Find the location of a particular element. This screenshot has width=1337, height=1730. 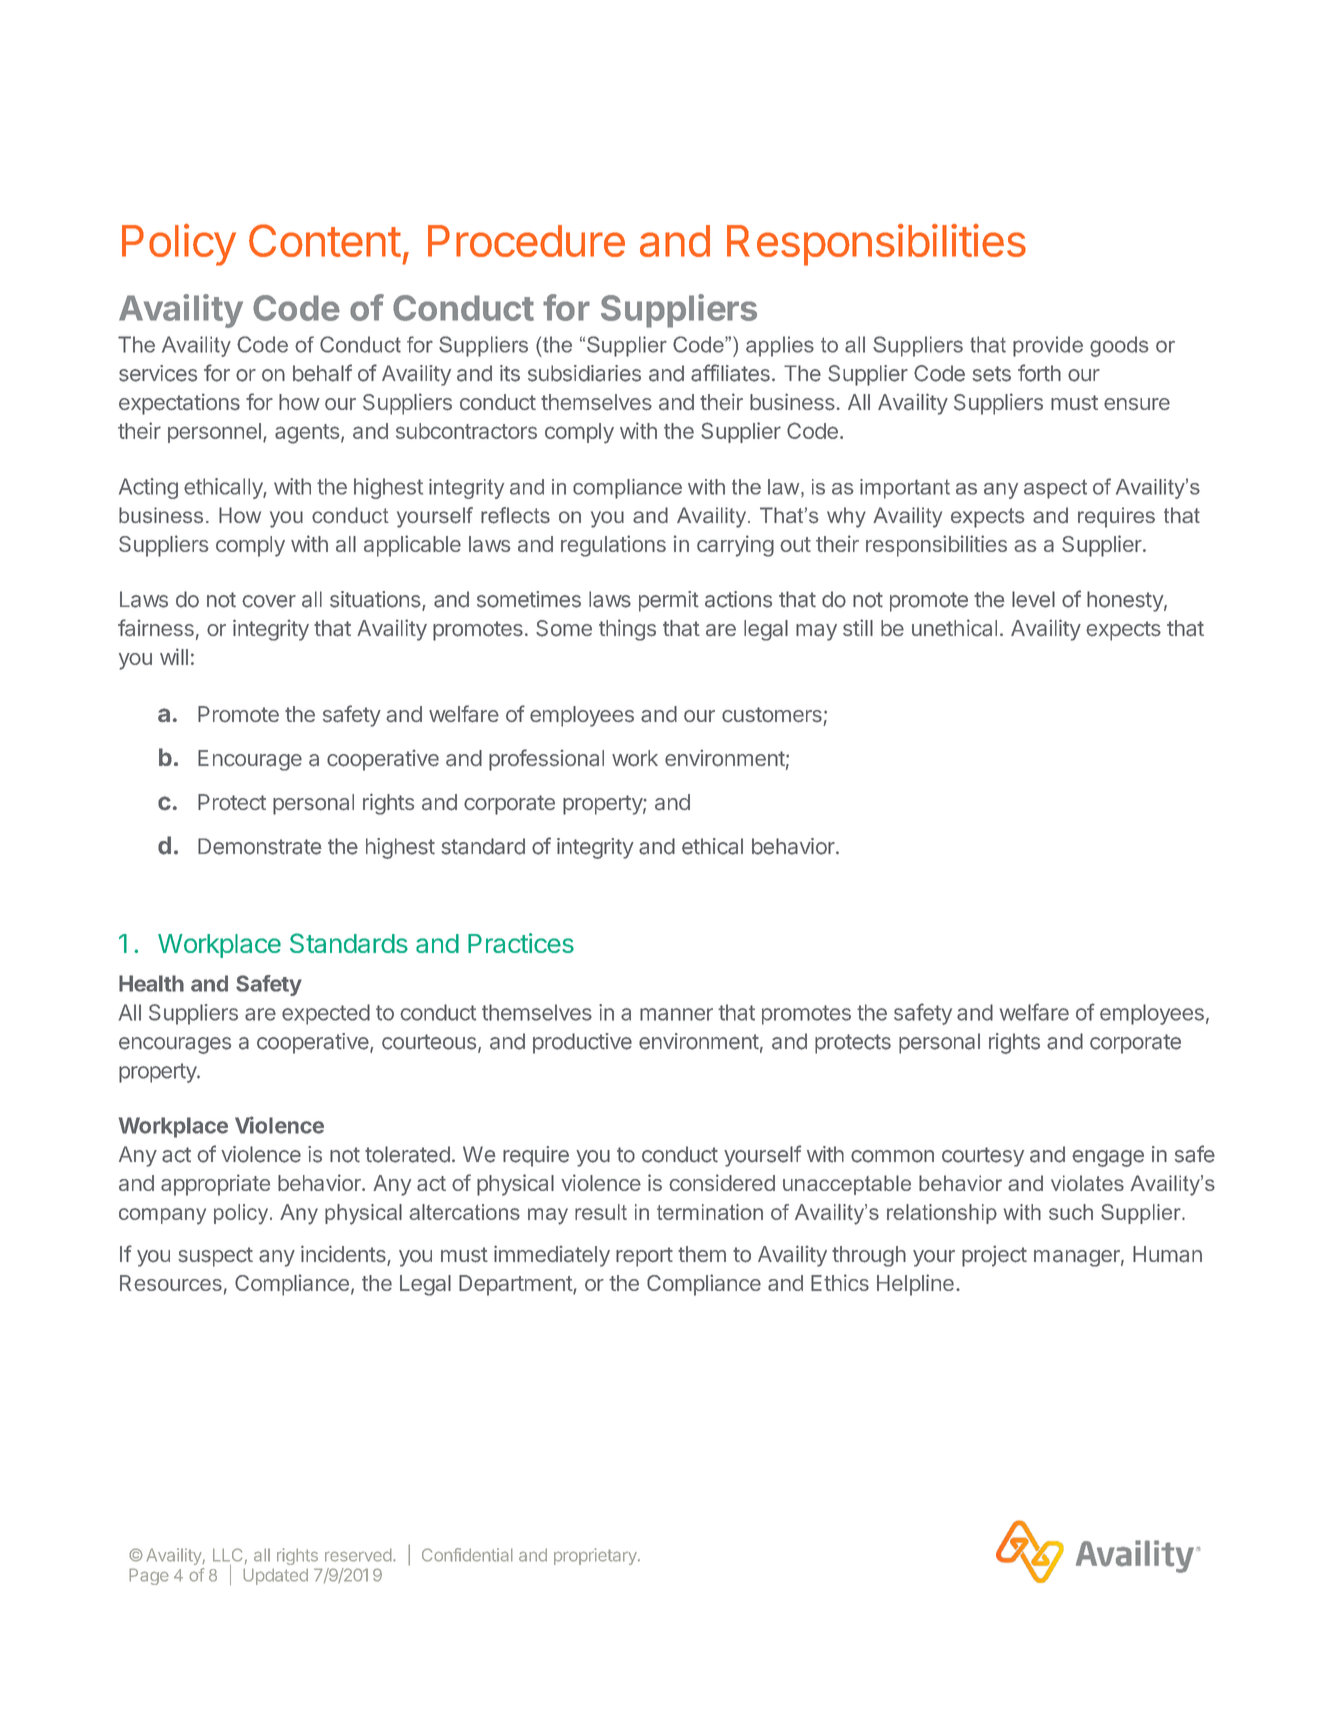

considered is located at coordinates (722, 1182).
